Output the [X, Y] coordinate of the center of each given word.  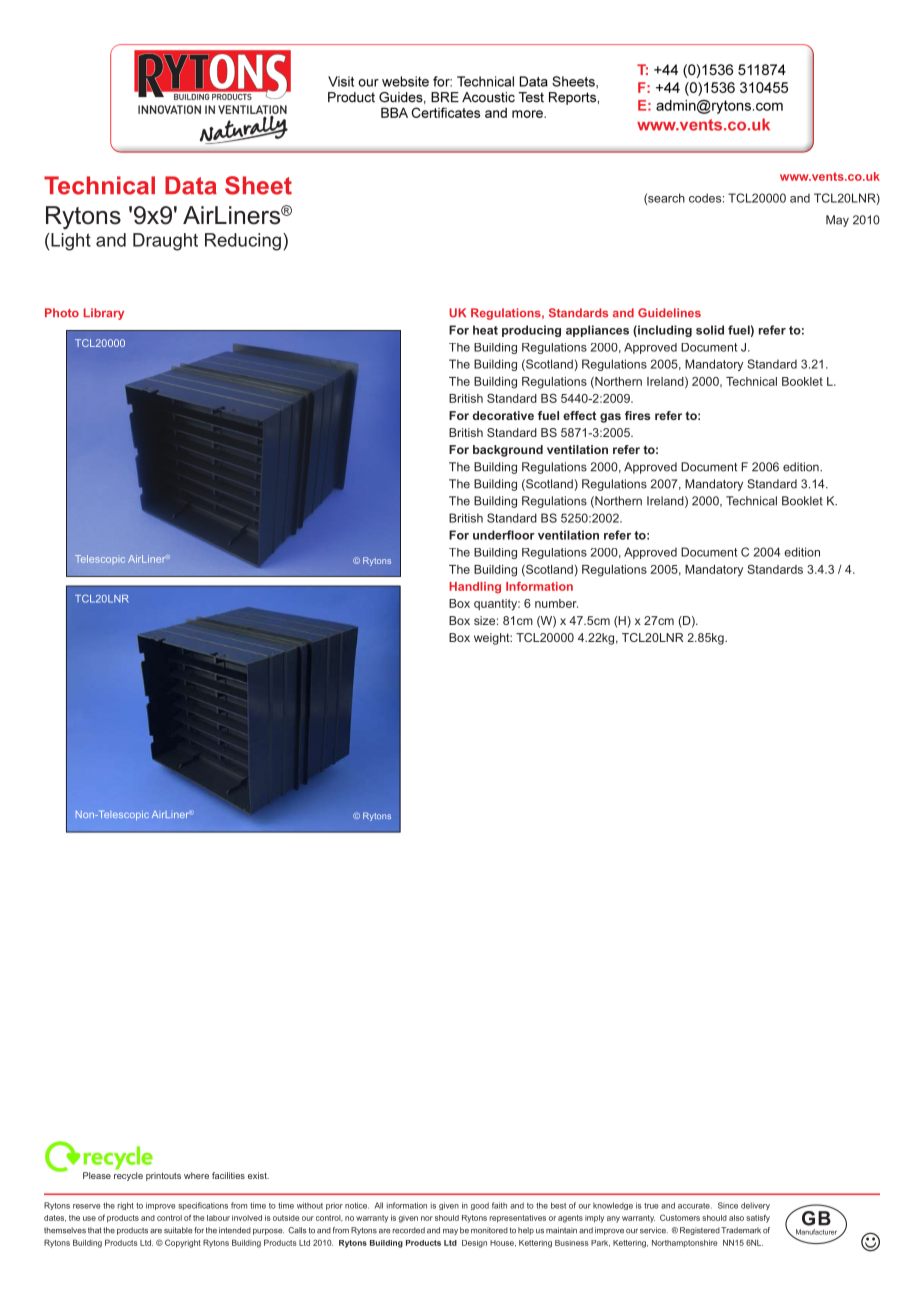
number [556, 603]
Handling [475, 588]
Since [728, 1205]
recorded [409, 1230]
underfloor [504, 535]
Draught [165, 242]
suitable [178, 1230]
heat [485, 330]
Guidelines [669, 313]
